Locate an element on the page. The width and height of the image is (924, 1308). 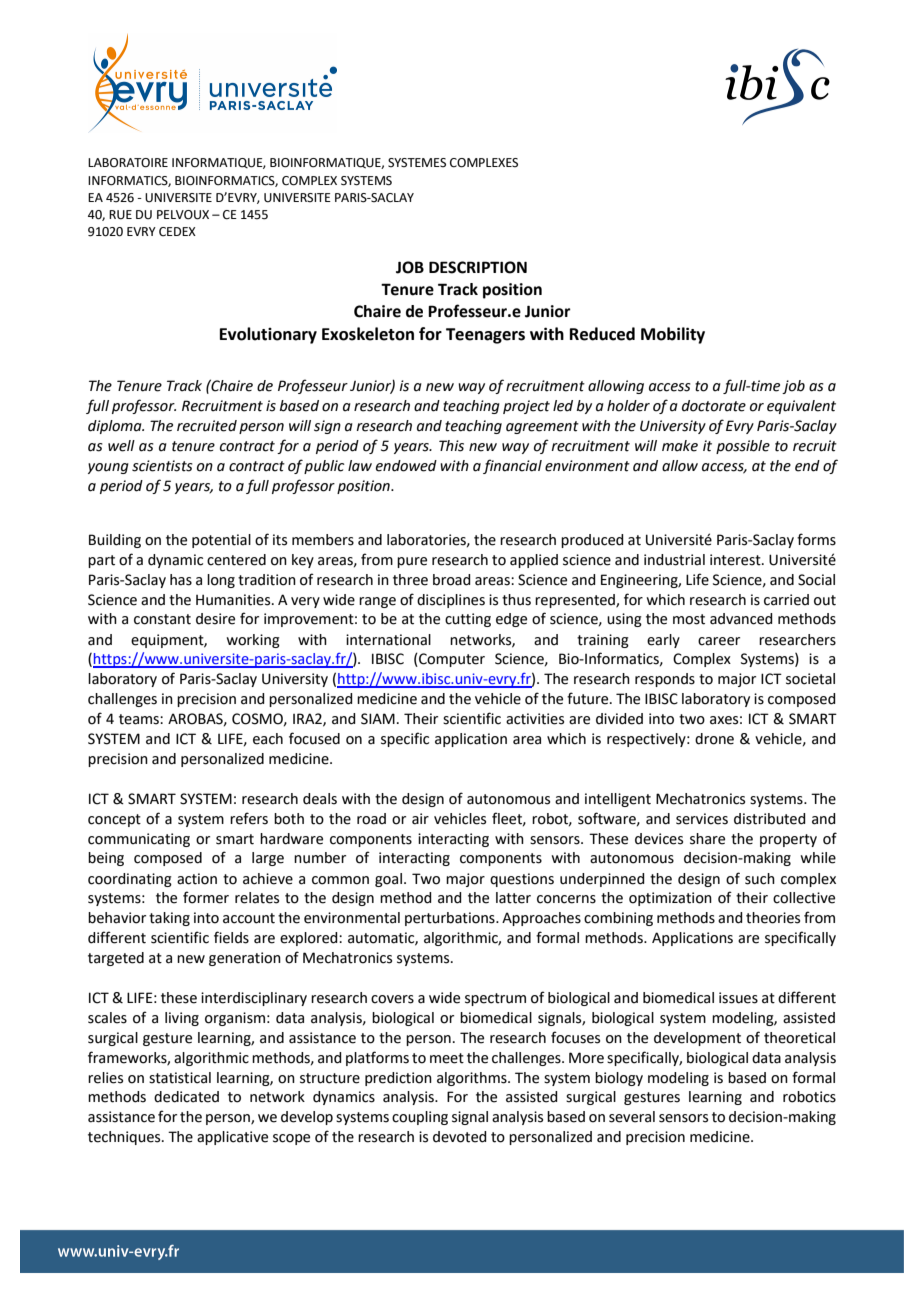
potential is located at coordinates (221, 541).
